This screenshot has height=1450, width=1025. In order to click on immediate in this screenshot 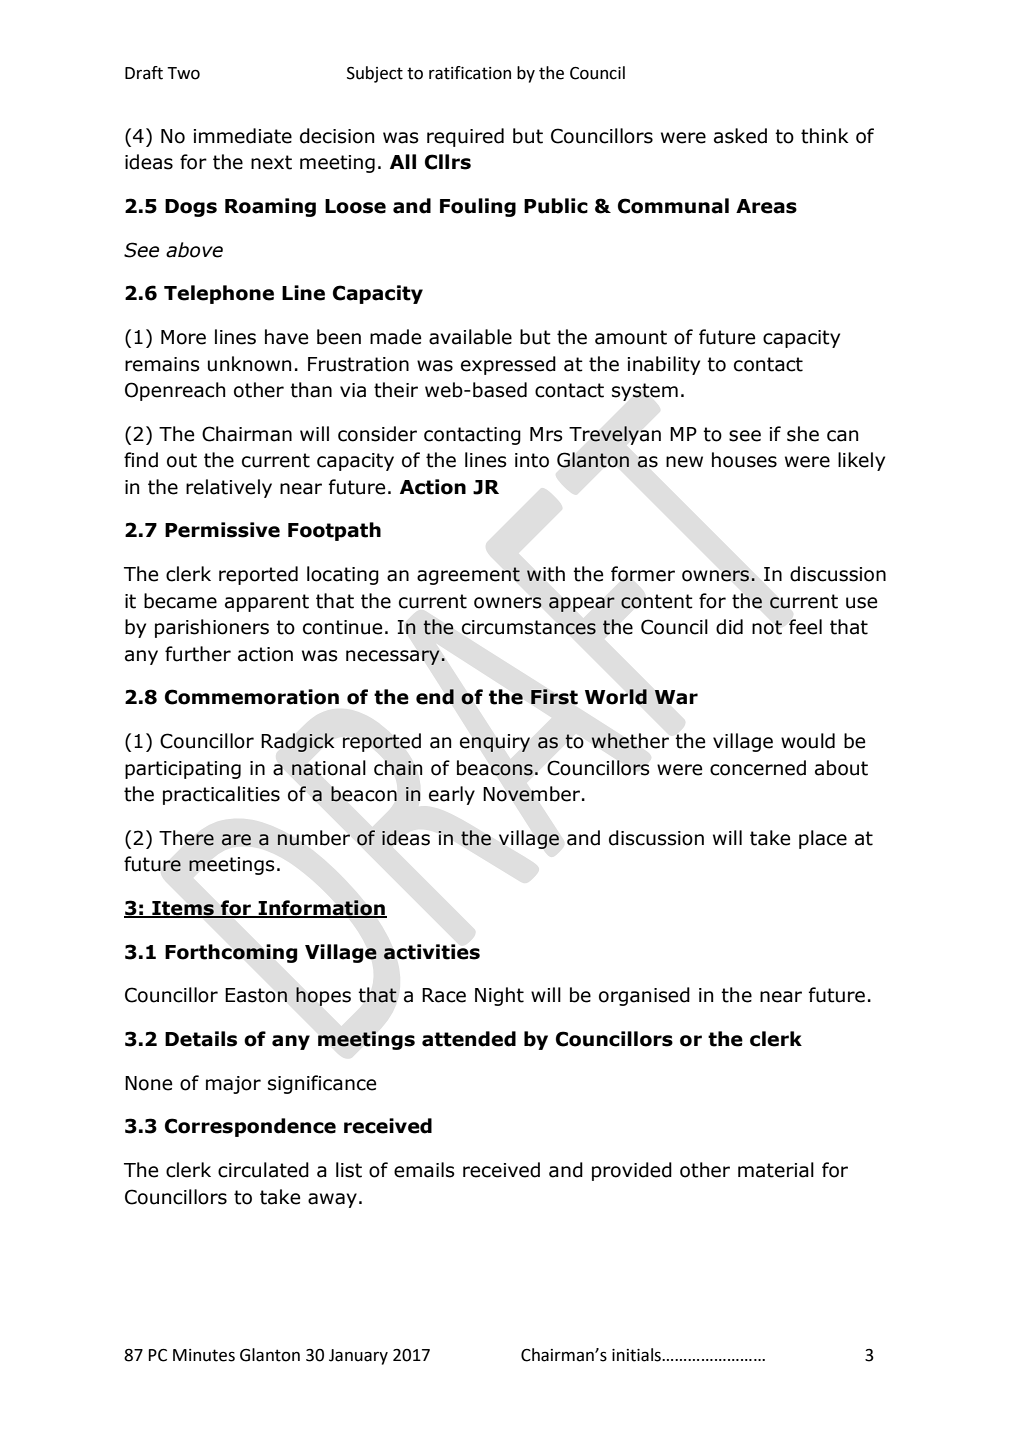, I will do `click(243, 136)`.
